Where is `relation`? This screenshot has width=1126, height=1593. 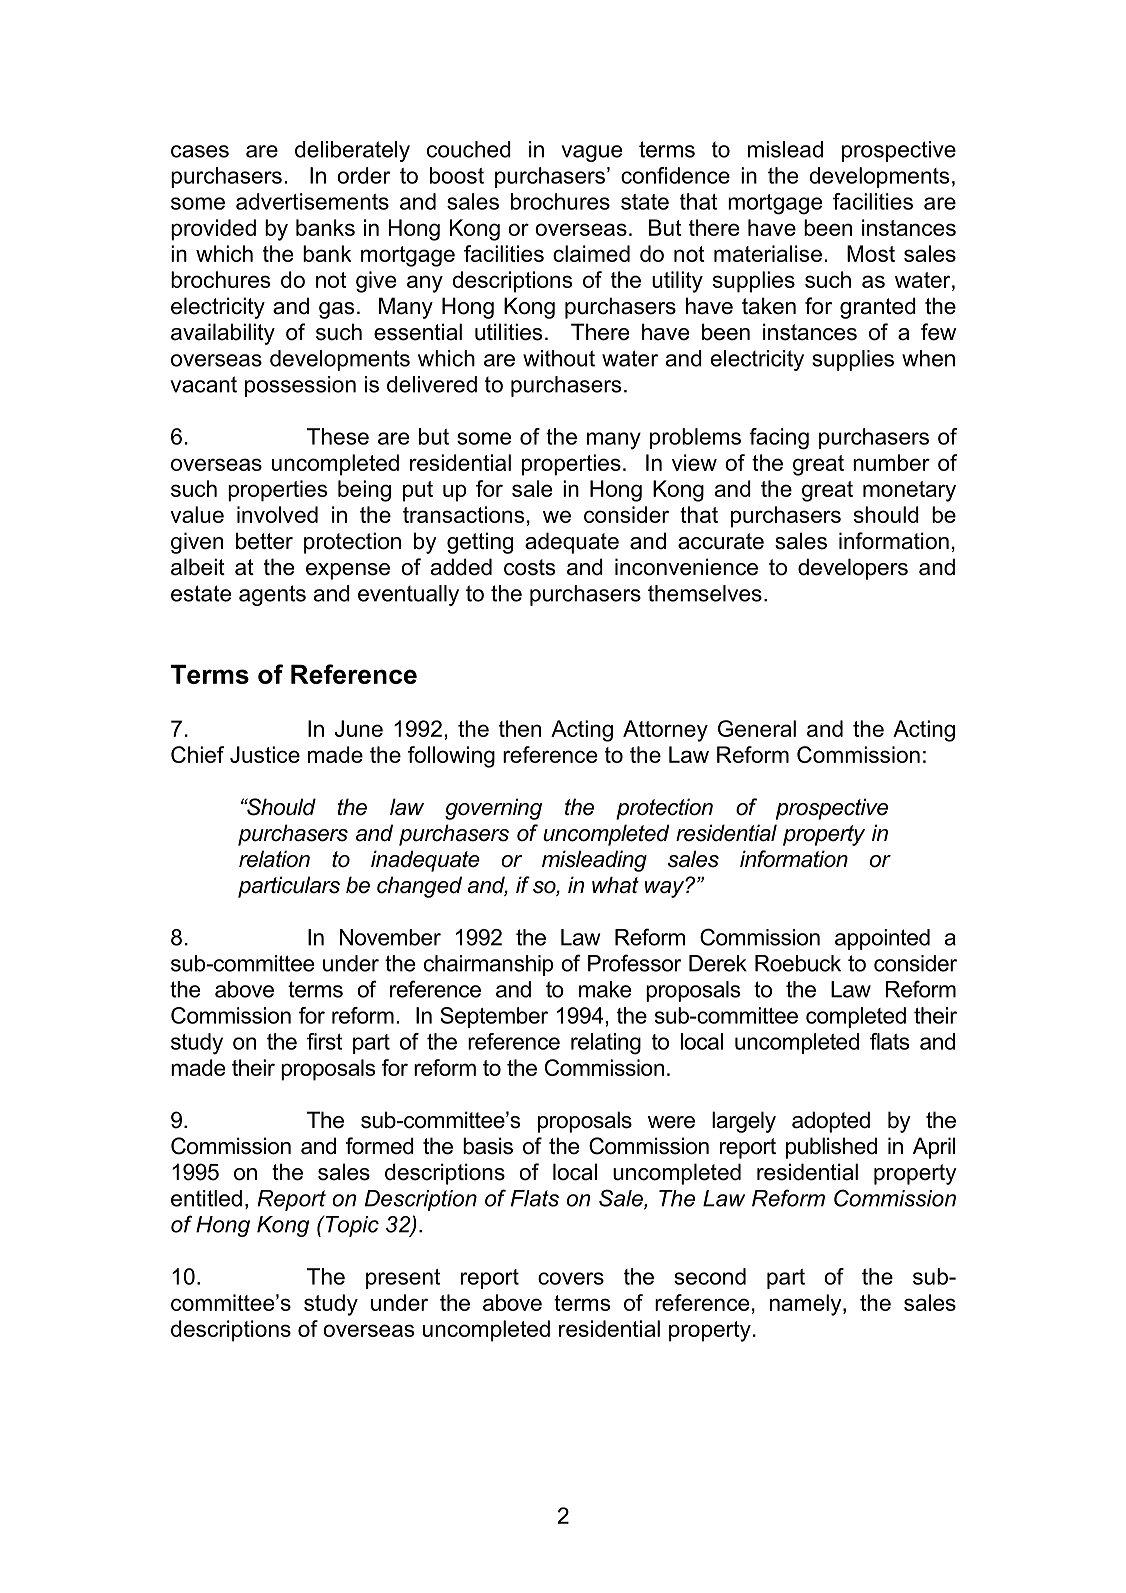 relation is located at coordinates (274, 859).
